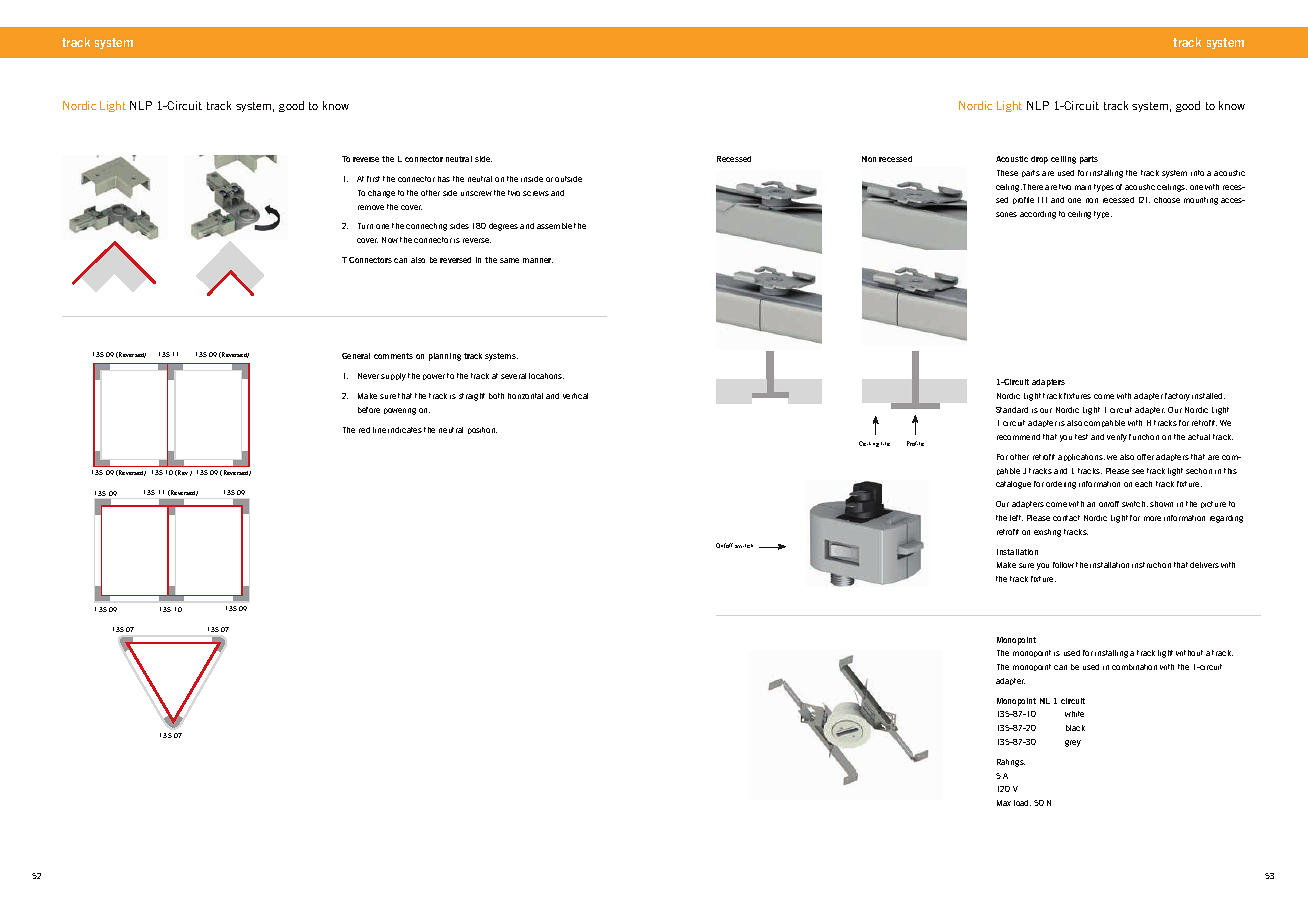 This document has width=1308, height=924. I want to click on straight, so click(472, 397).
